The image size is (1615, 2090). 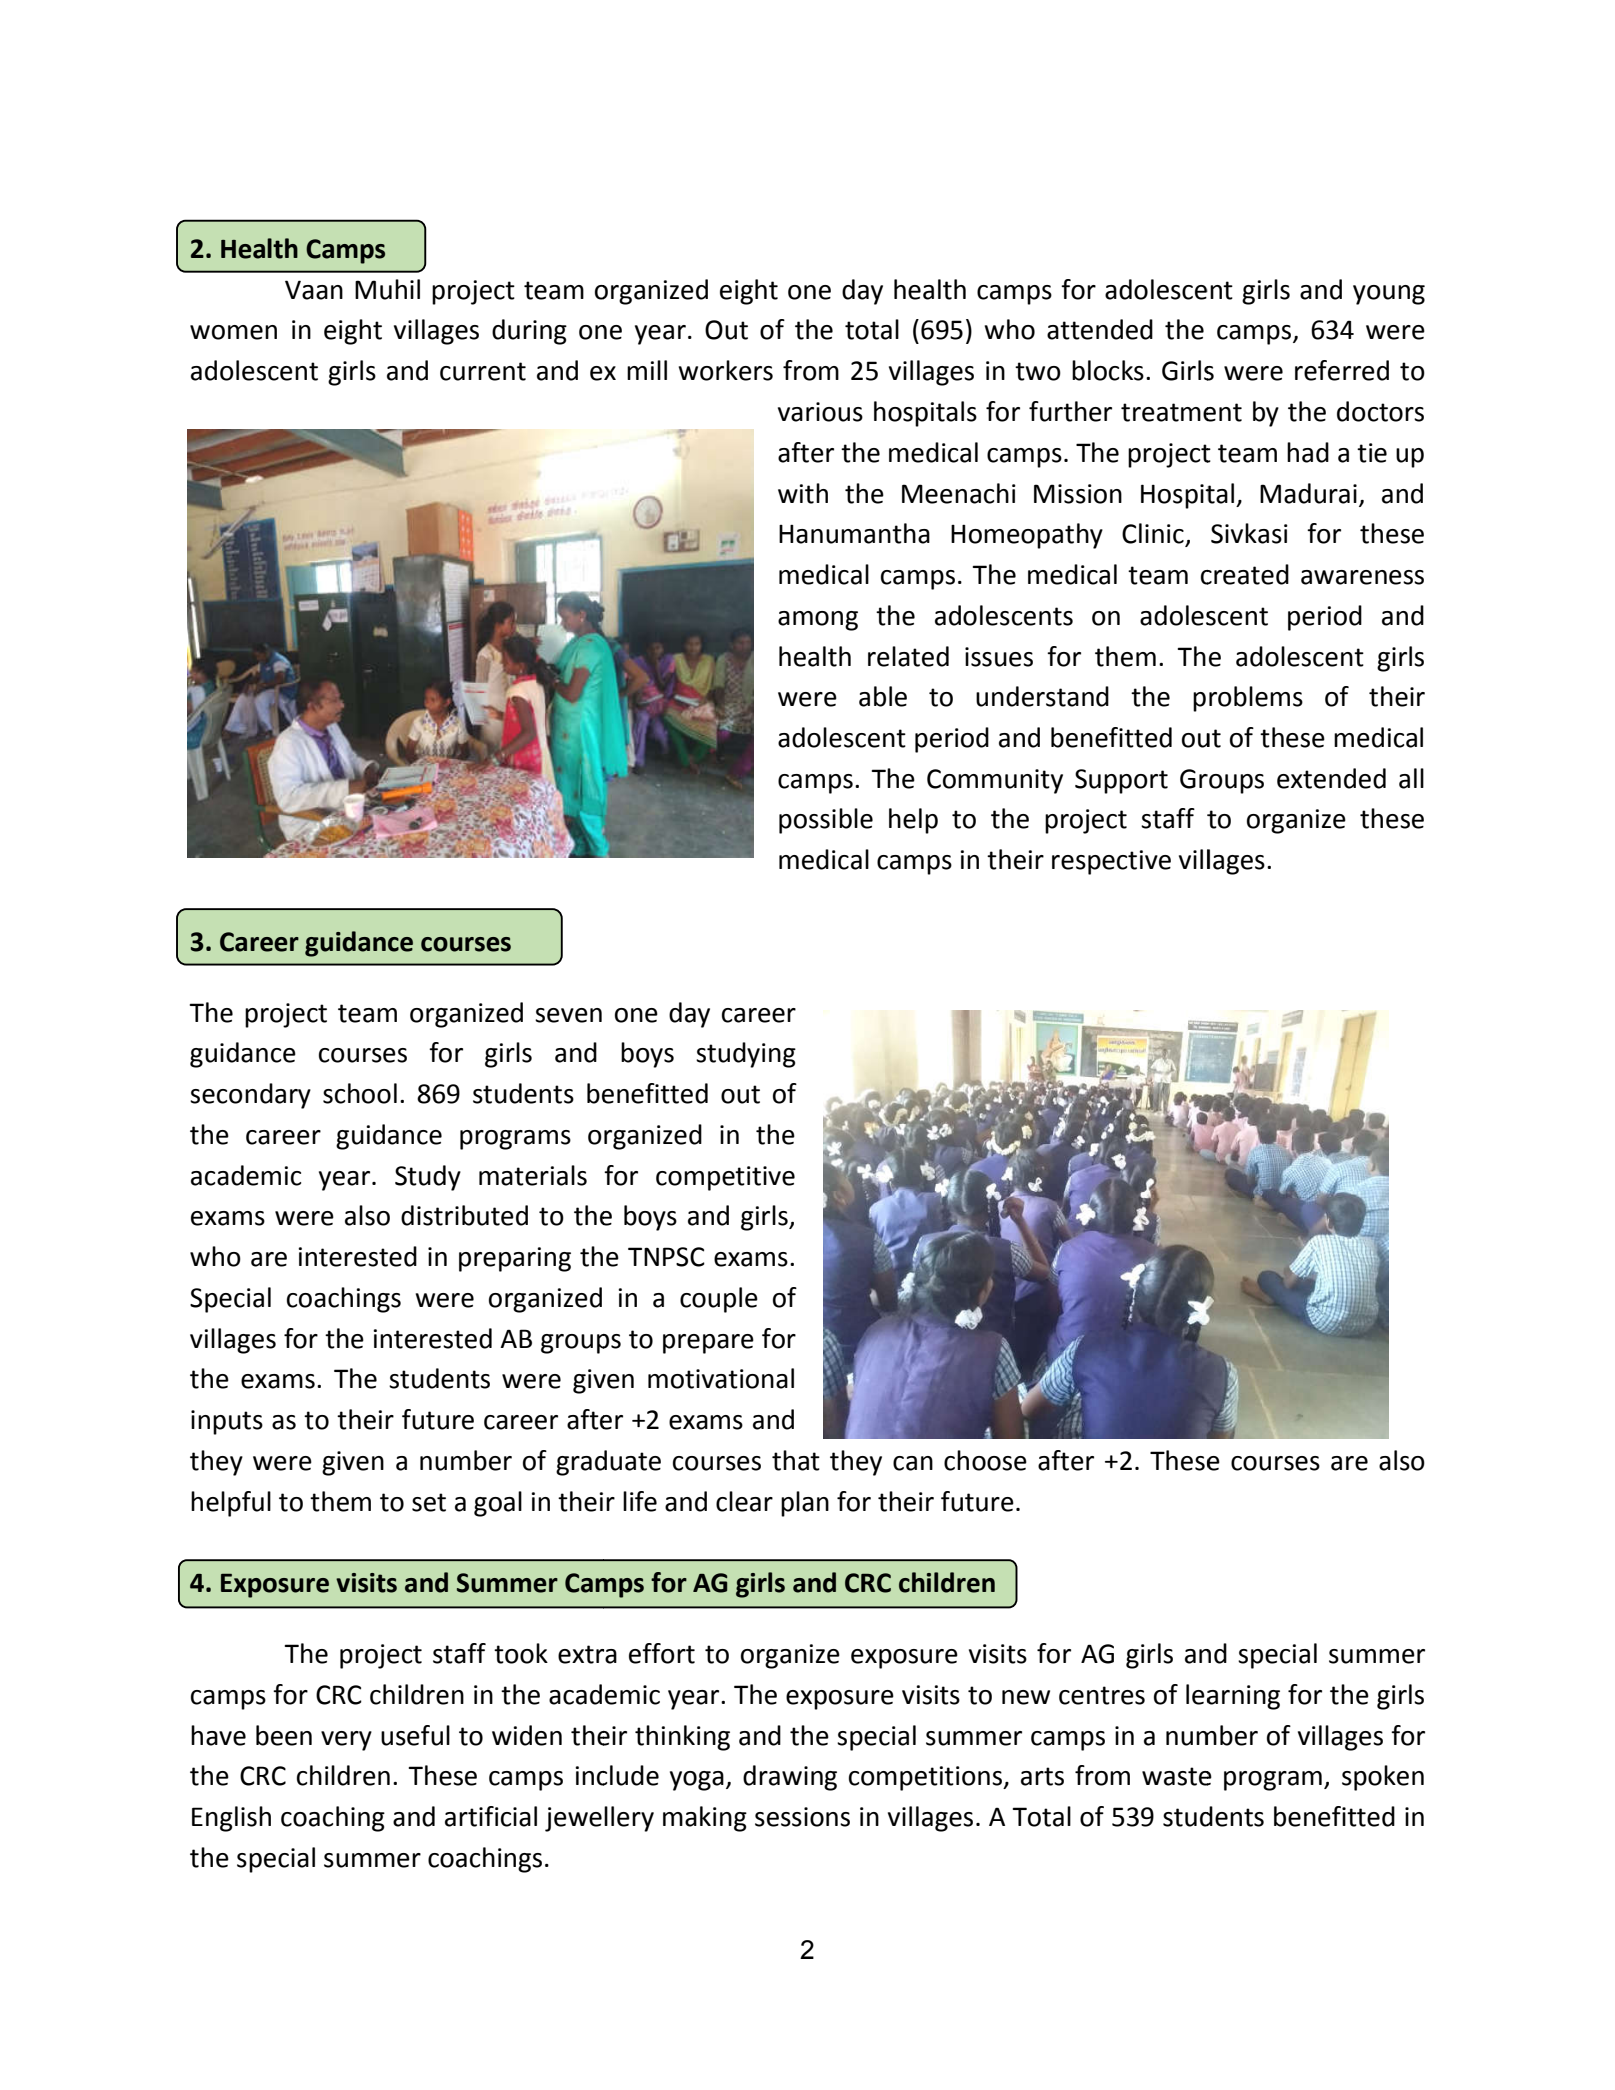 I want to click on useful, so click(x=415, y=1735).
